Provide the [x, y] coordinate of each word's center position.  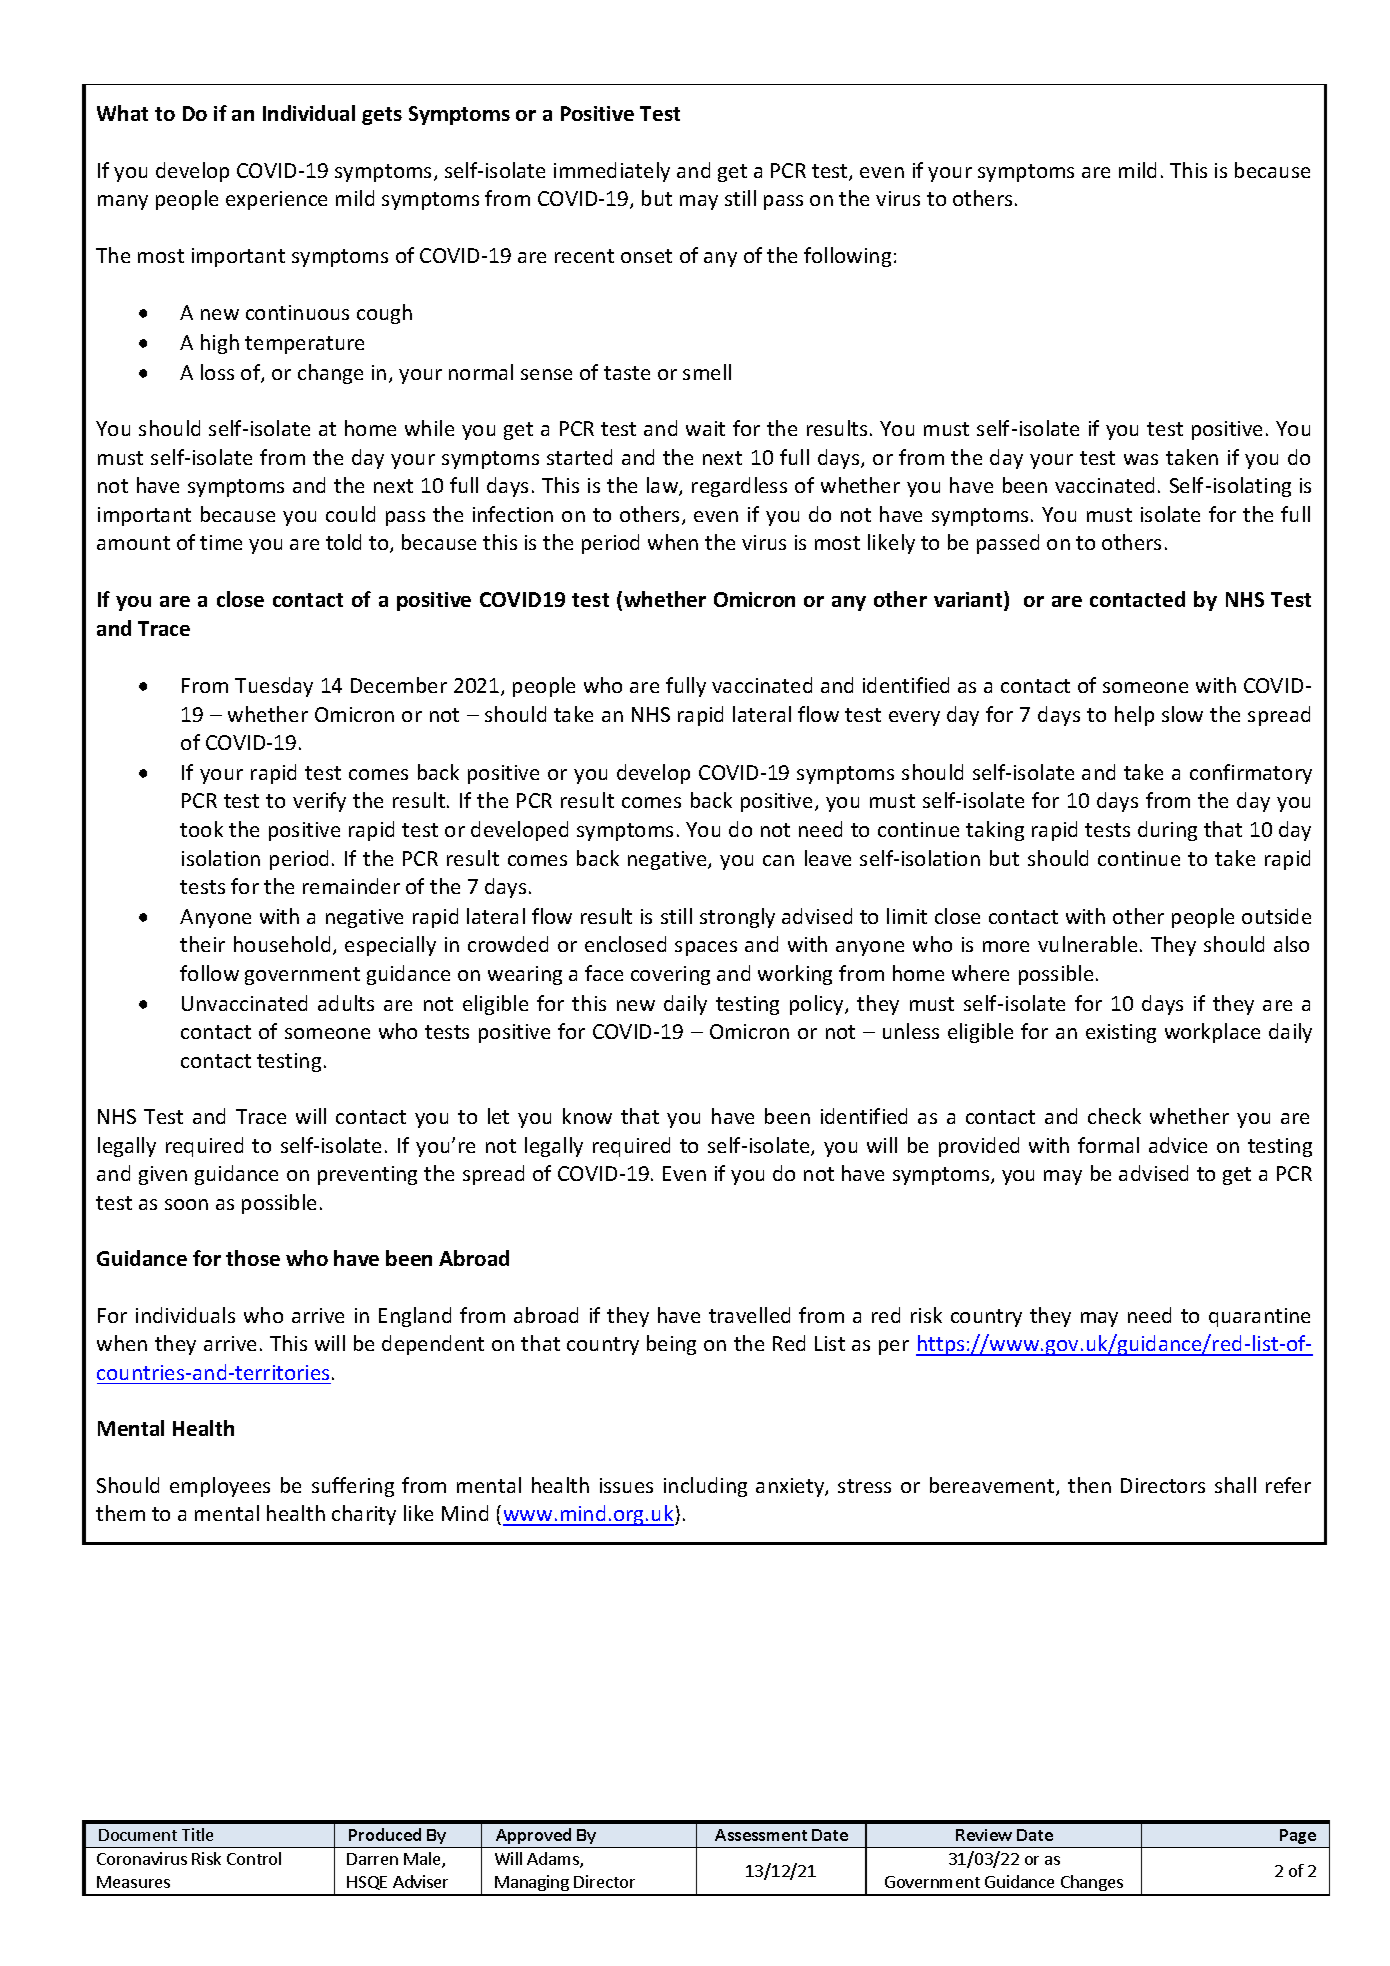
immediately [612, 172]
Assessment [761, 1835]
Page [1298, 1836]
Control [254, 1858]
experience [276, 200]
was [1141, 459]
